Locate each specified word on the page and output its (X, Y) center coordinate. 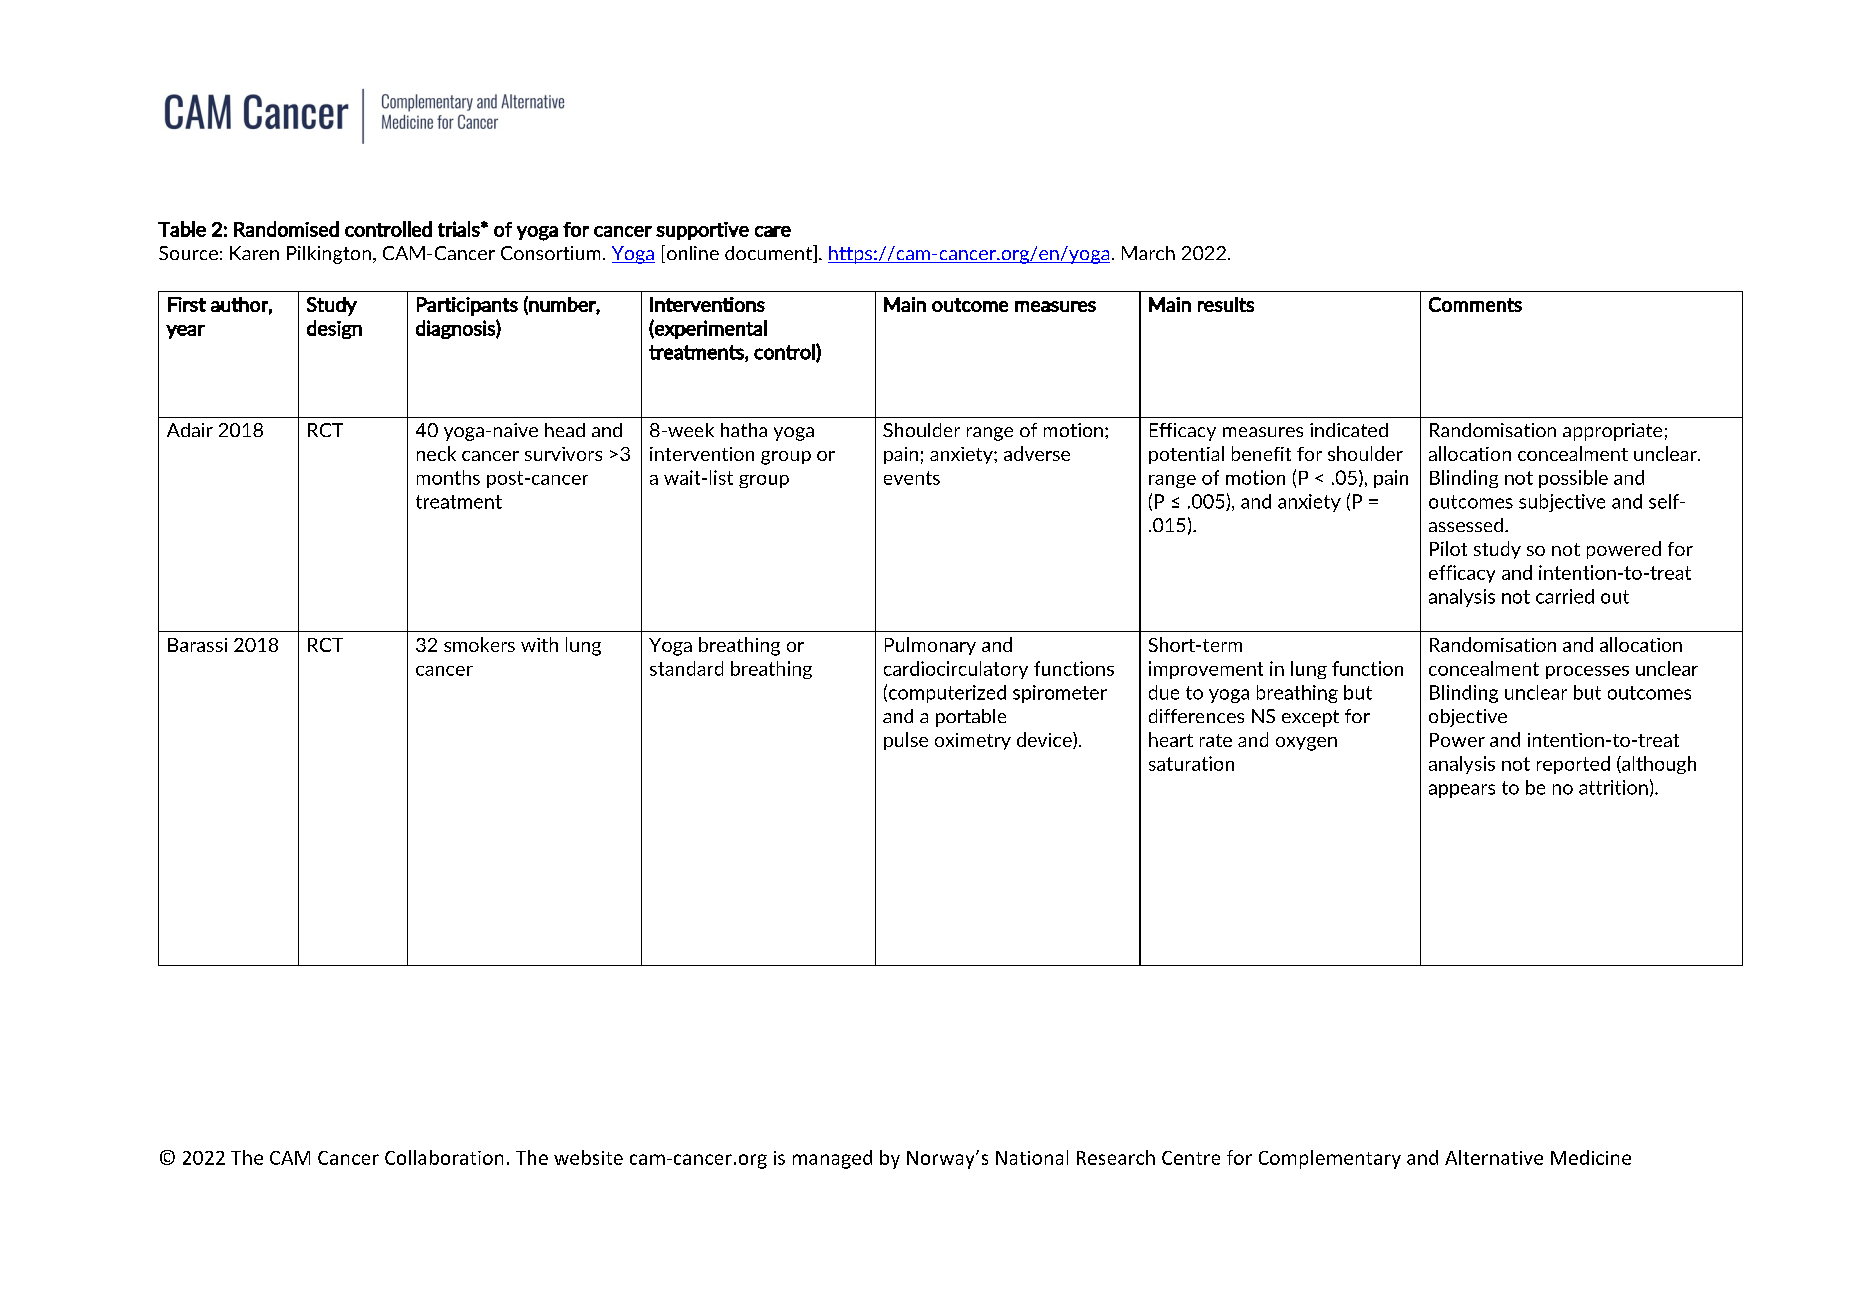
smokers (479, 644)
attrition (1613, 787)
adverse (1037, 453)
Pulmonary (930, 646)
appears (1462, 791)
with (539, 644)
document (770, 254)
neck (436, 453)
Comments (1475, 304)
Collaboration (444, 1157)
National (1032, 1157)
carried (1565, 596)
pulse (906, 741)
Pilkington (329, 255)
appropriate (1612, 432)
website (588, 1157)
